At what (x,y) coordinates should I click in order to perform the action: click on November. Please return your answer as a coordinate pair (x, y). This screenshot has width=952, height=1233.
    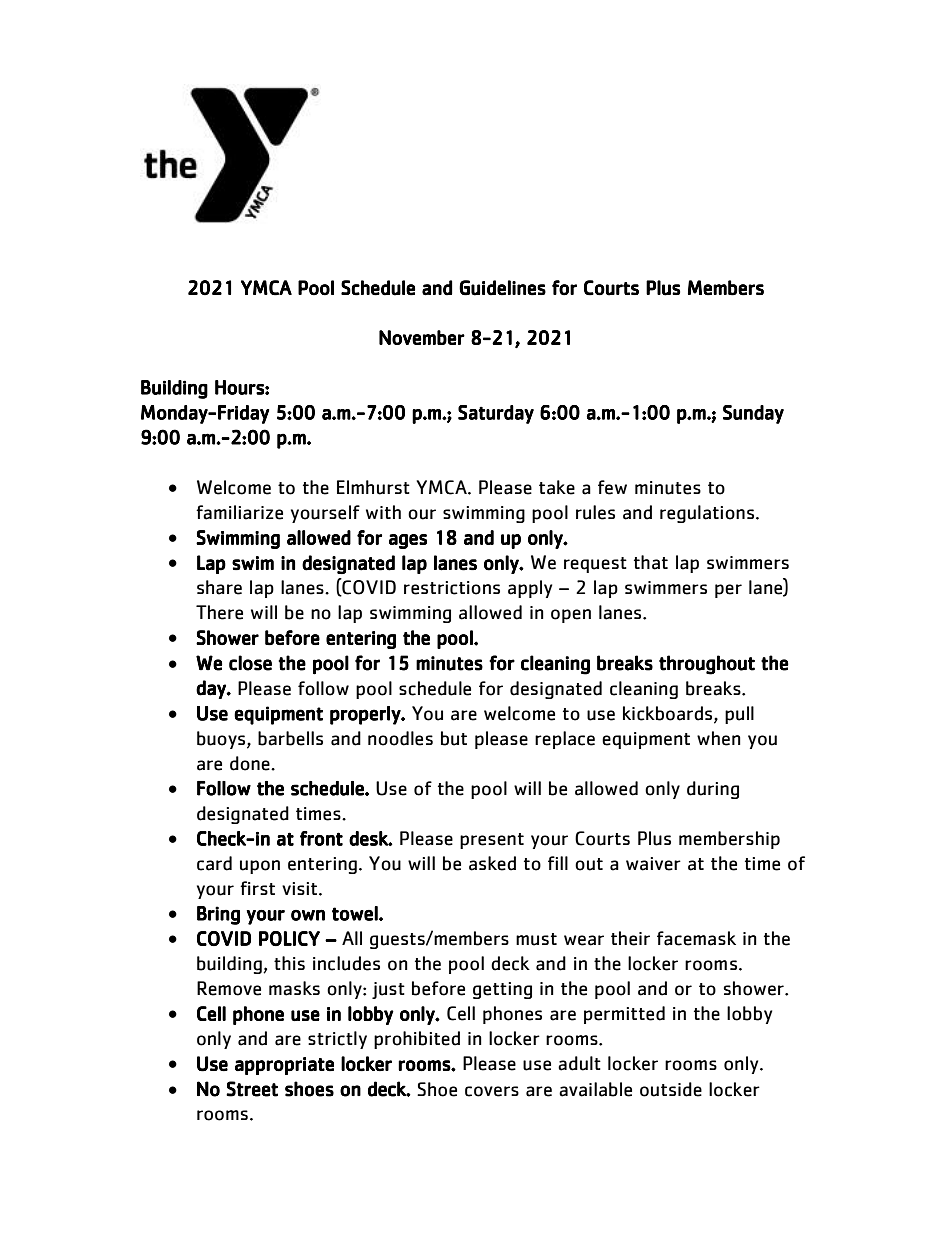
    Looking at the image, I should click on (422, 337).
